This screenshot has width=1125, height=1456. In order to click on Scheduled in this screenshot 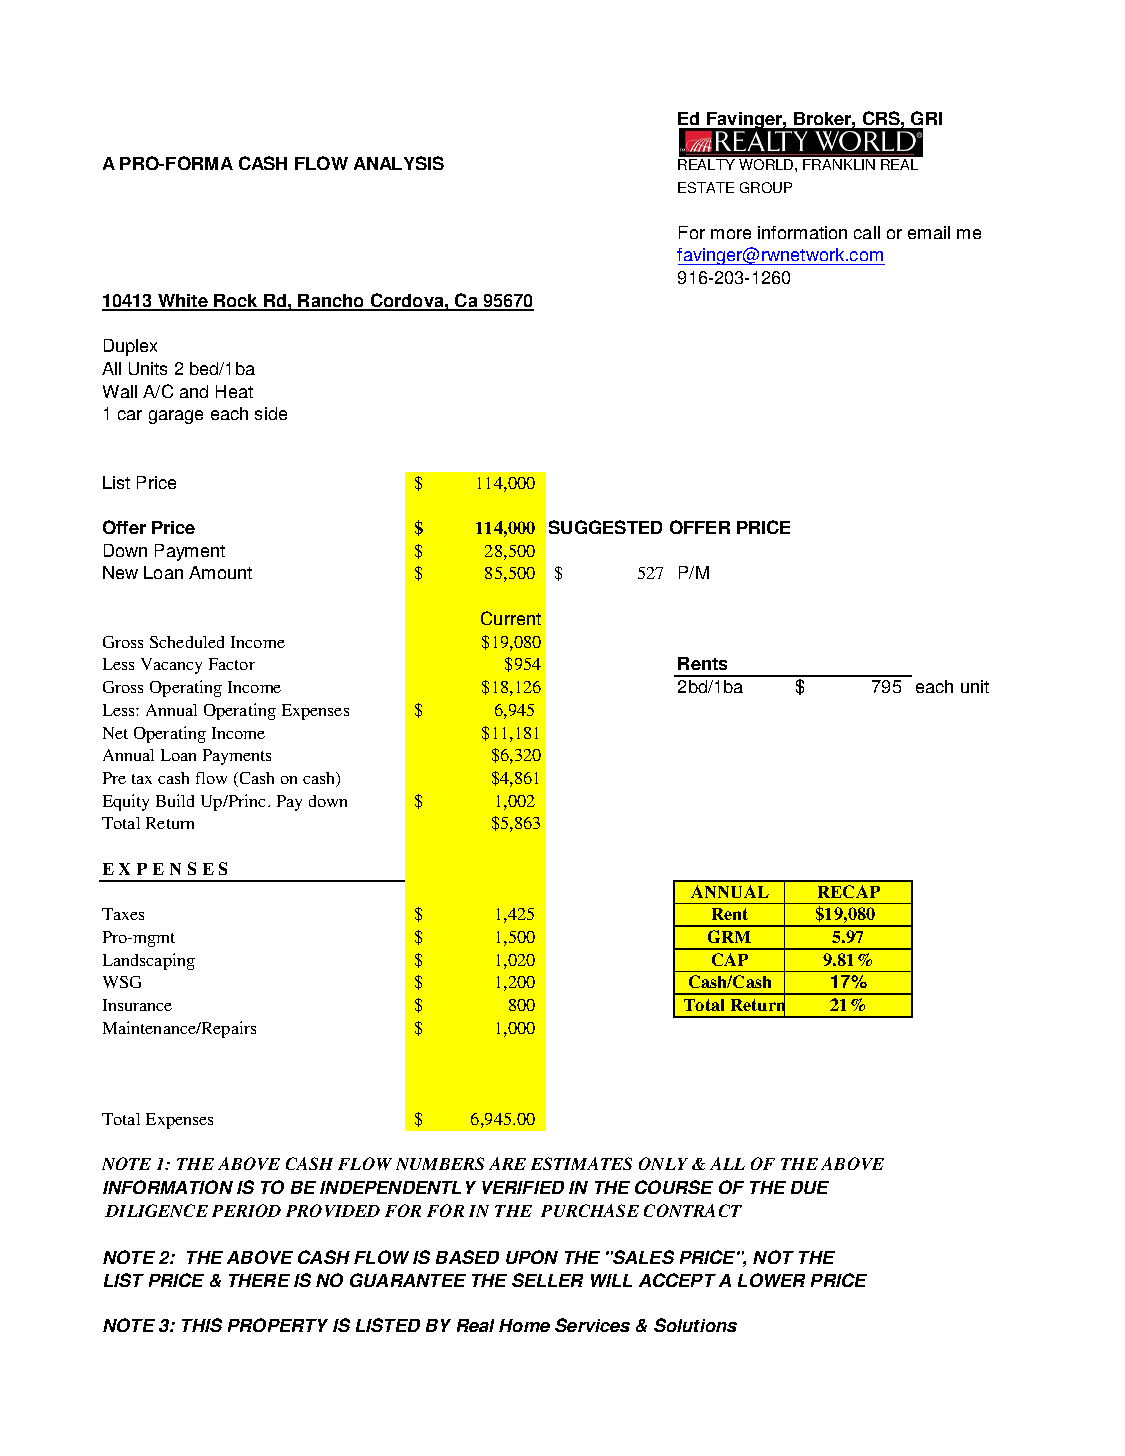, I will do `click(187, 642)`.
